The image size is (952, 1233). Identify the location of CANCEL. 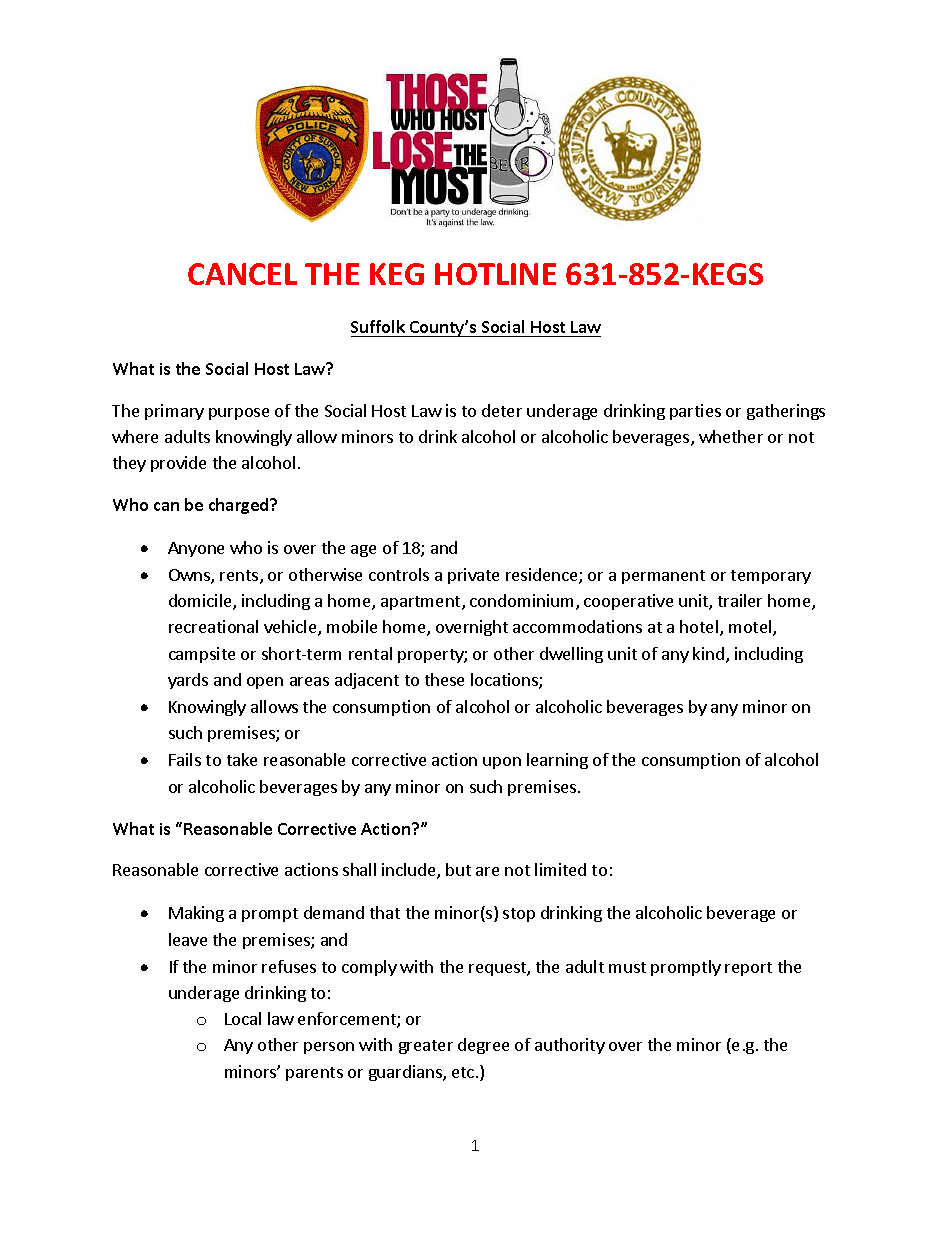
(242, 274).
